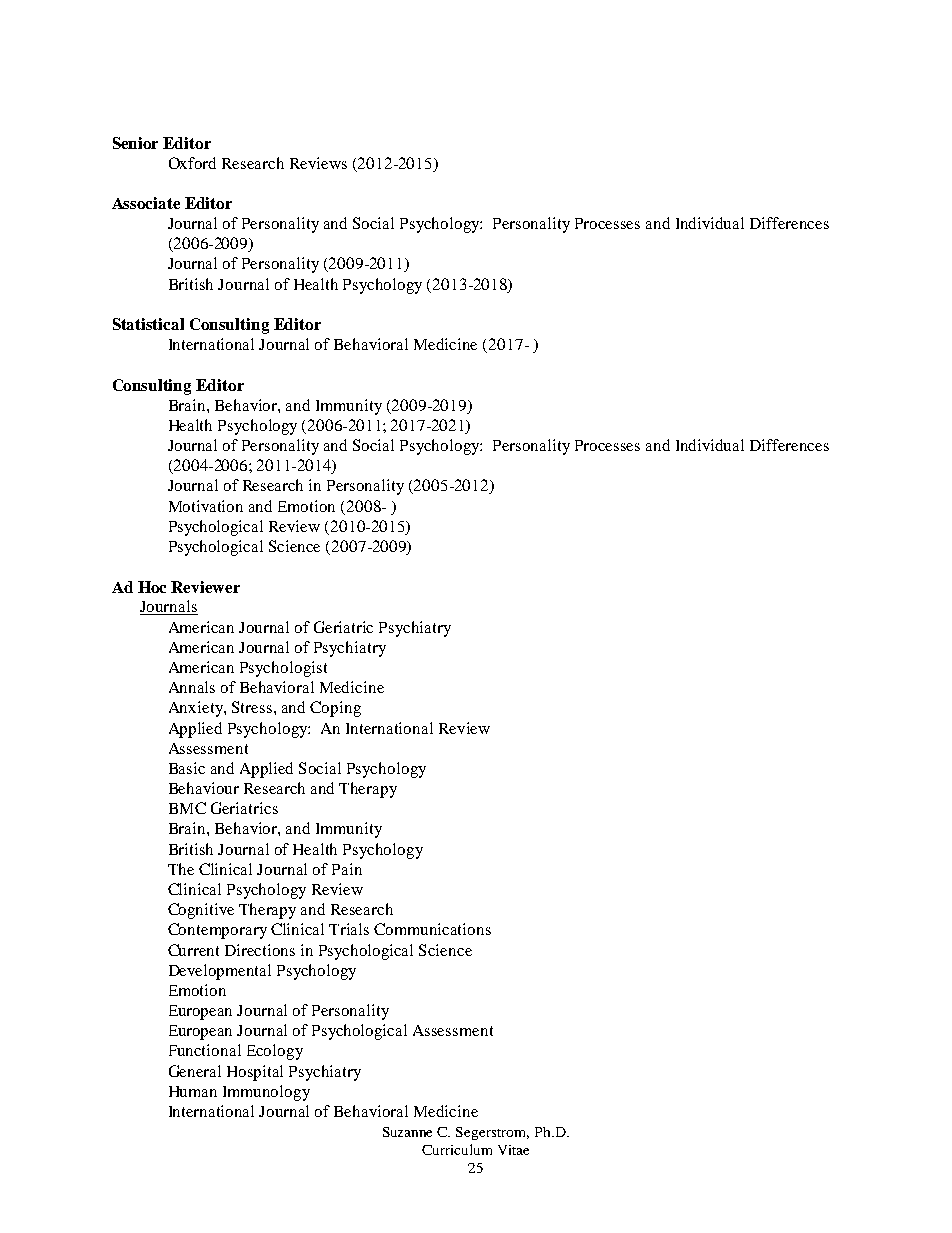 Image resolution: width=952 pixels, height=1233 pixels. I want to click on Curriculum, so click(457, 1149).
